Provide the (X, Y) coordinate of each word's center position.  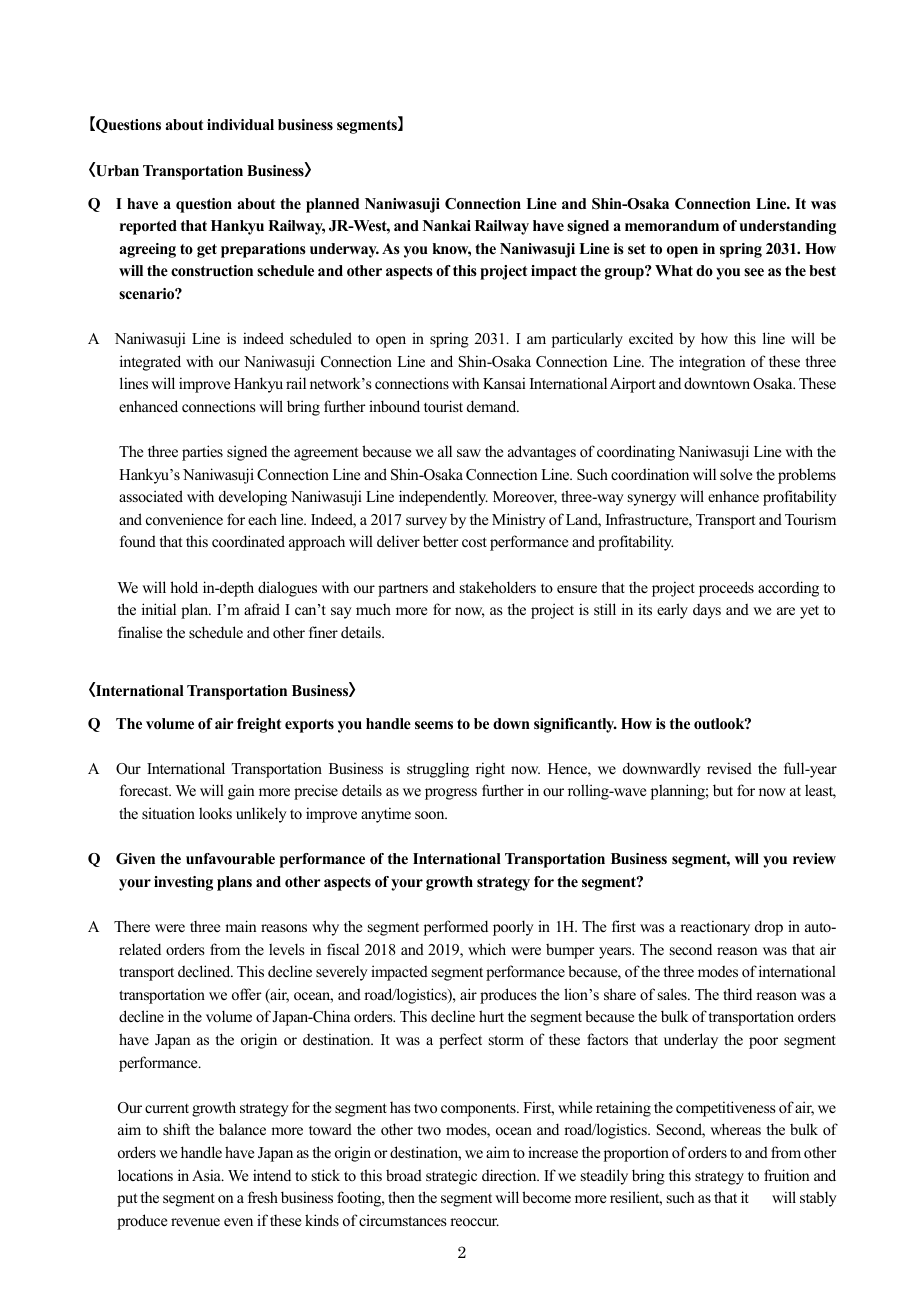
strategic (451, 1177)
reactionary (715, 928)
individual (240, 124)
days (707, 611)
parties (202, 453)
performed (456, 928)
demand (493, 406)
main (241, 926)
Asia (207, 1175)
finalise (140, 632)
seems (434, 725)
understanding (788, 227)
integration (712, 363)
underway (344, 250)
